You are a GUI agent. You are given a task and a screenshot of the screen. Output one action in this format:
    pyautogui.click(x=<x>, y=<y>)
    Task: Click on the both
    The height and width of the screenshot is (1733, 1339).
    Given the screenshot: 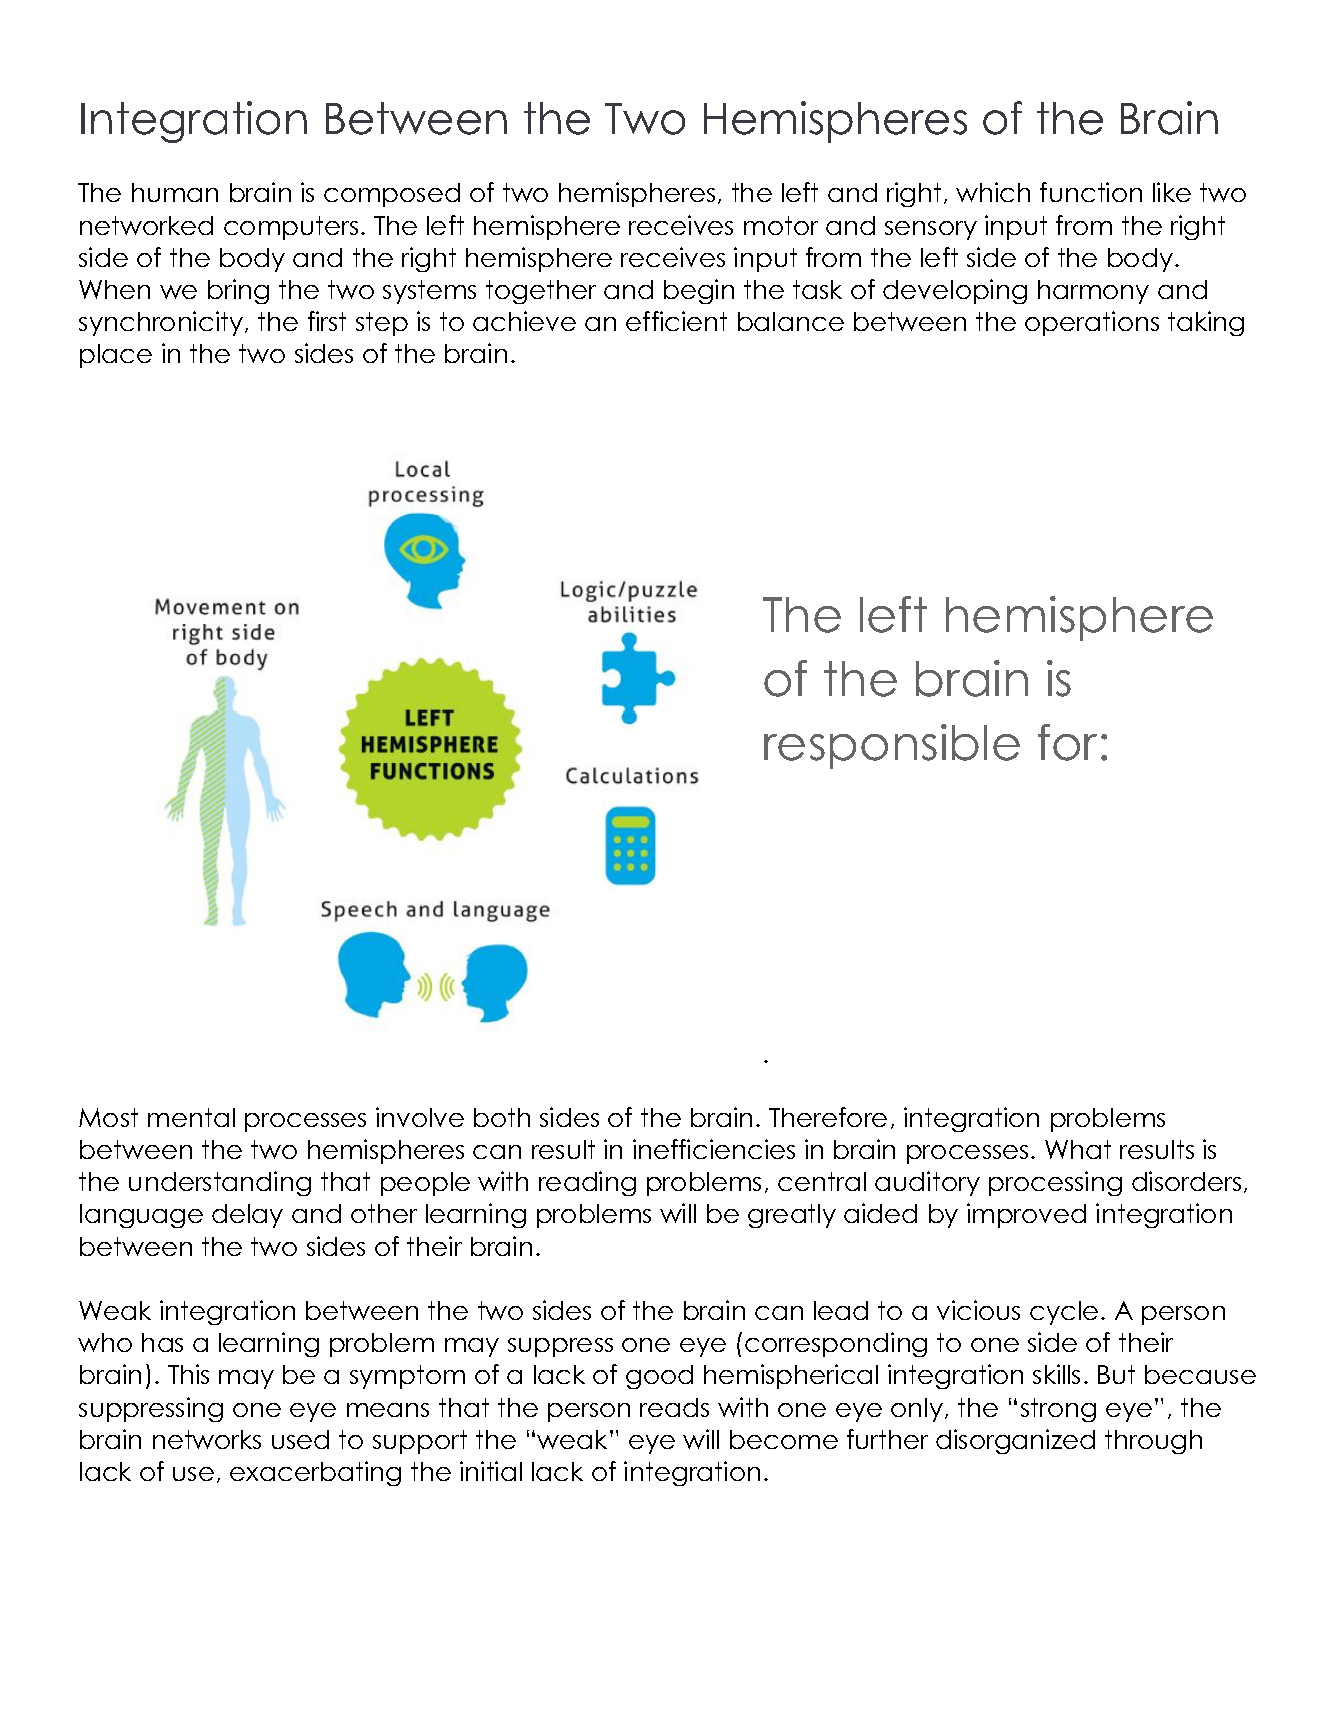 What is the action you would take?
    pyautogui.click(x=502, y=1117)
